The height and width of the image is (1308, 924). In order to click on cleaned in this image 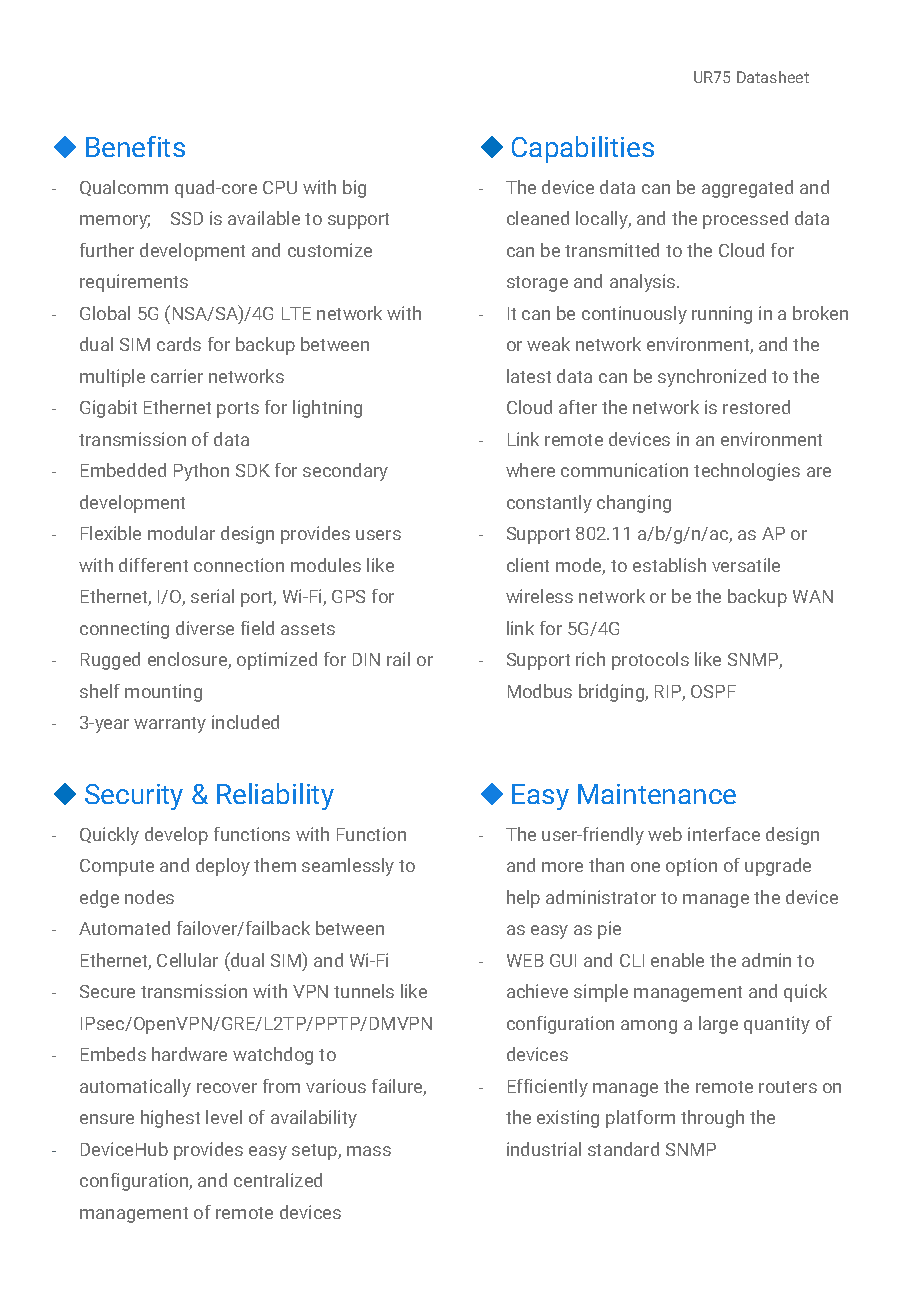, I will do `click(538, 218)`.
